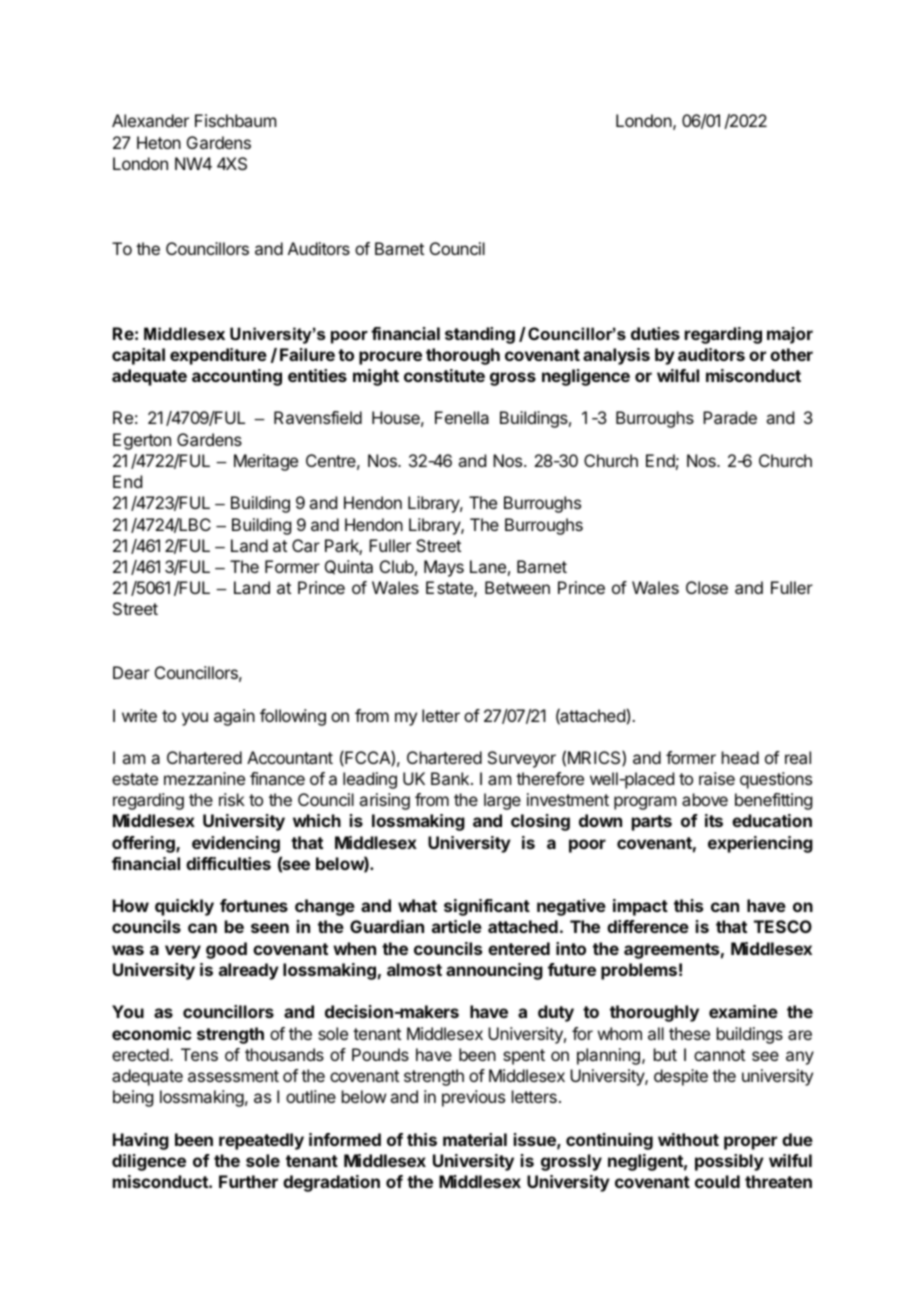 Image resolution: width=924 pixels, height=1308 pixels. I want to click on repeatedly, so click(261, 1141).
